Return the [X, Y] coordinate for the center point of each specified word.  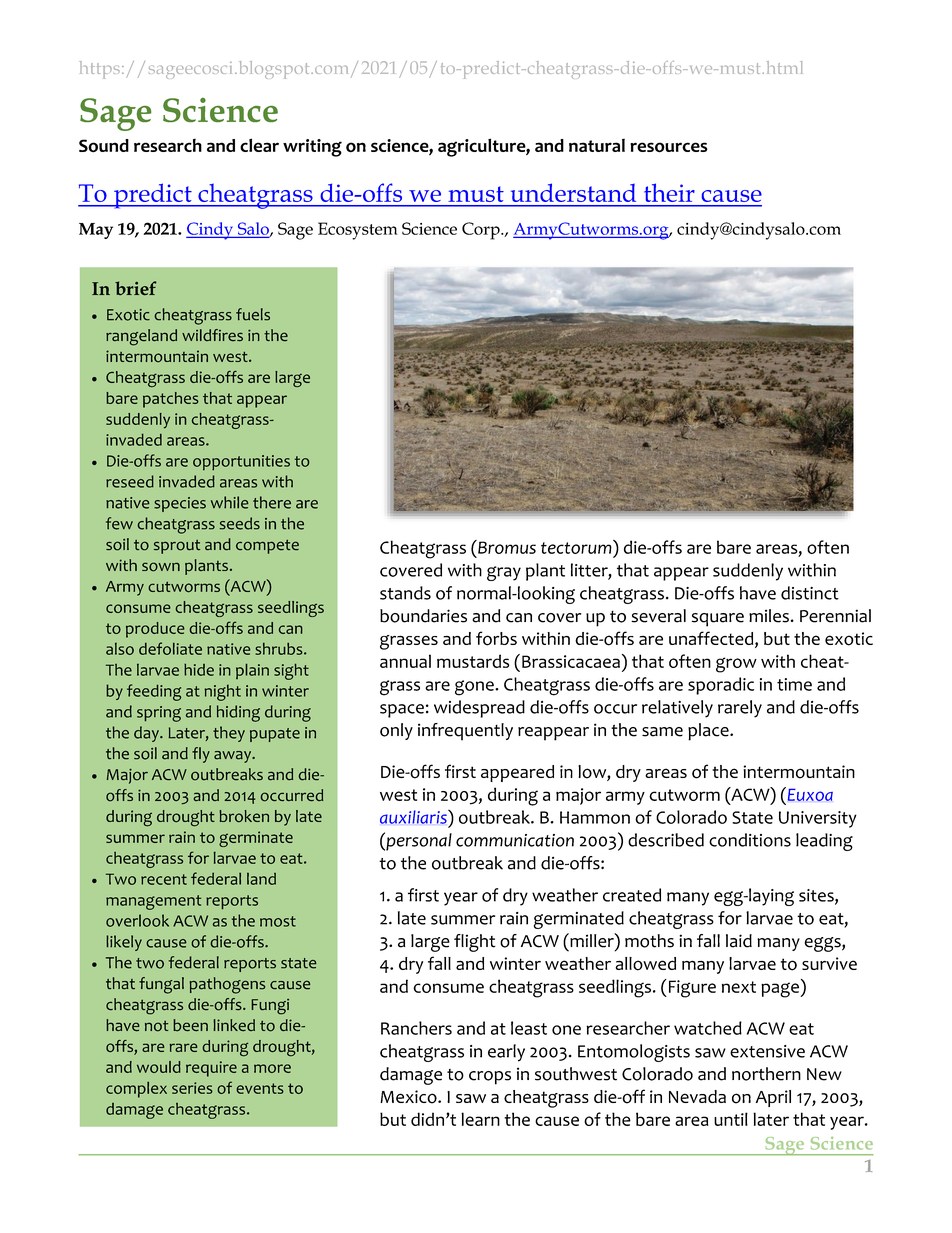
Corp [482, 231]
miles [769, 616]
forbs [496, 638]
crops [490, 1078]
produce [155, 630]
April [773, 1098]
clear [259, 145]
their [669, 192]
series [192, 1088]
